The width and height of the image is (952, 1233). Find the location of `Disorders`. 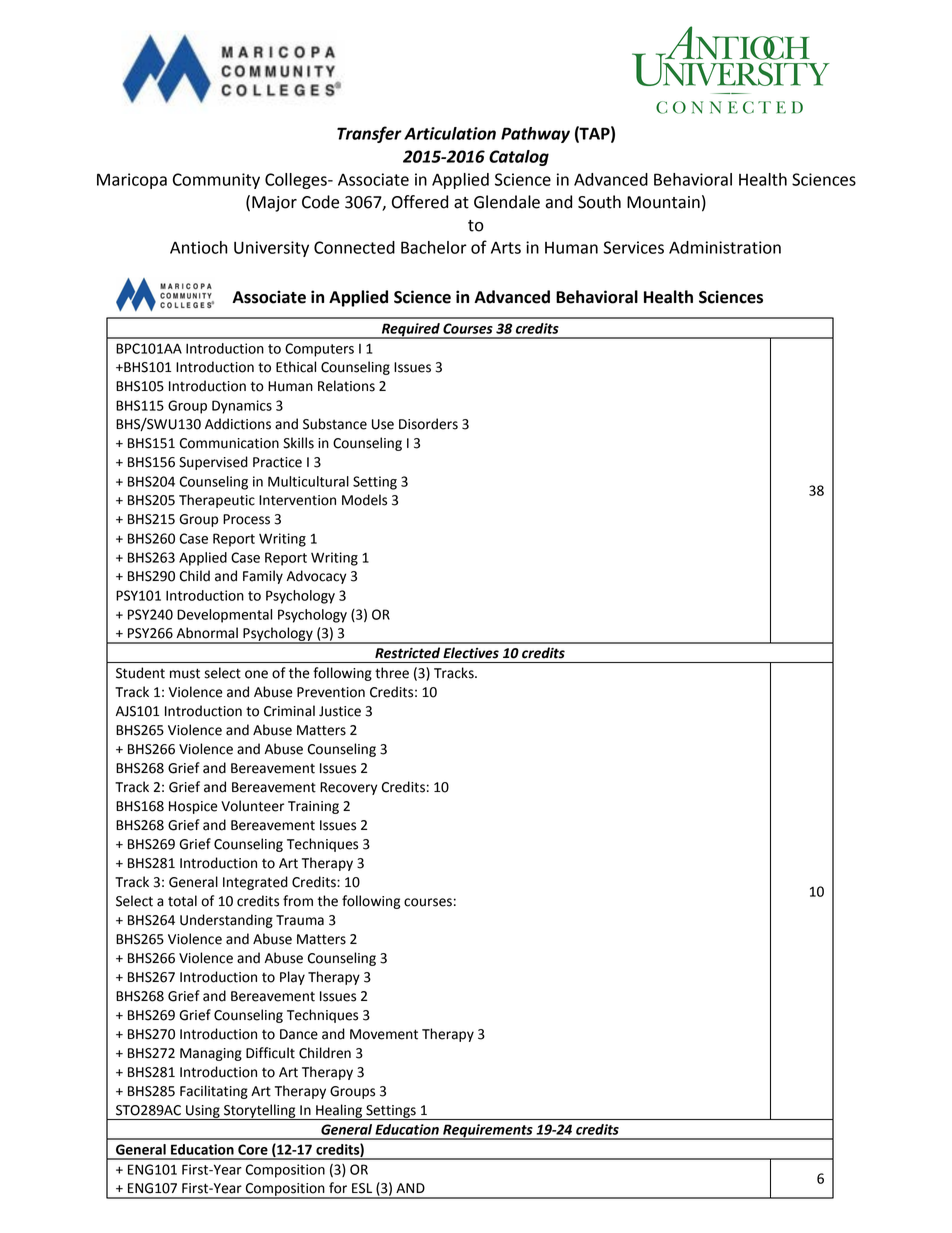

Disorders is located at coordinates (428, 424).
